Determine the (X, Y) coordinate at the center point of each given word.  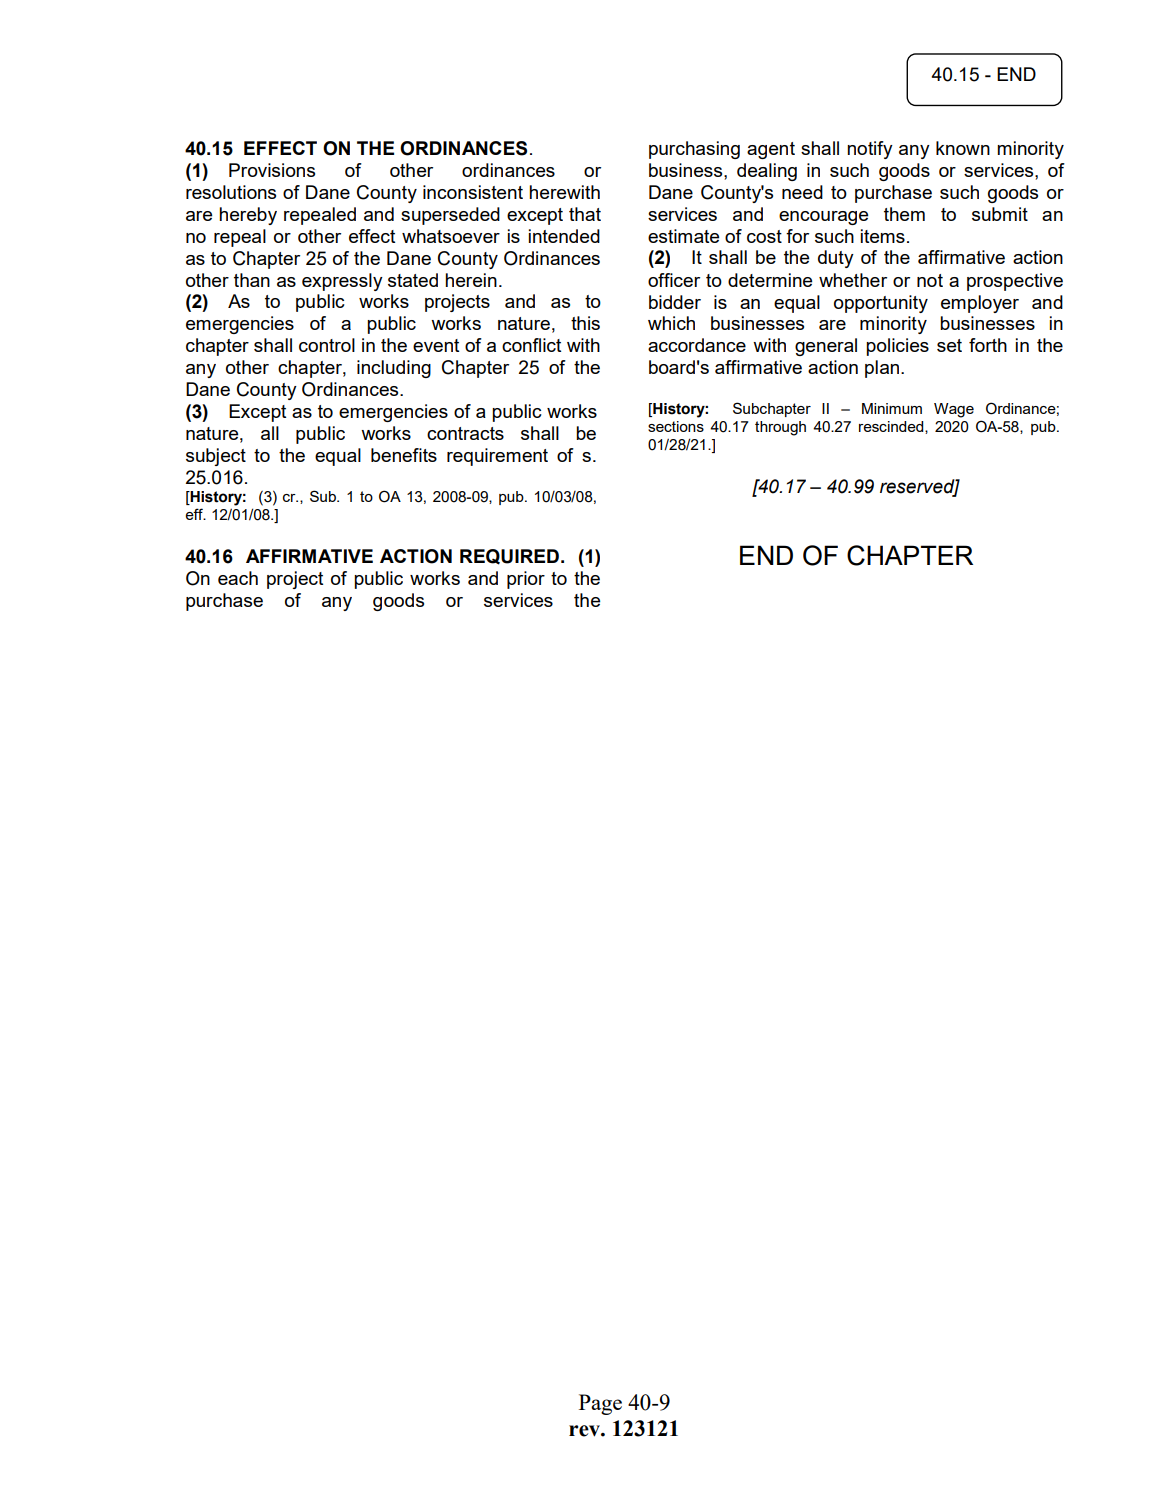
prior (526, 580)
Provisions (272, 170)
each (238, 578)
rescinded (892, 427)
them (904, 214)
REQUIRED (509, 557)
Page (600, 1404)
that (585, 214)
